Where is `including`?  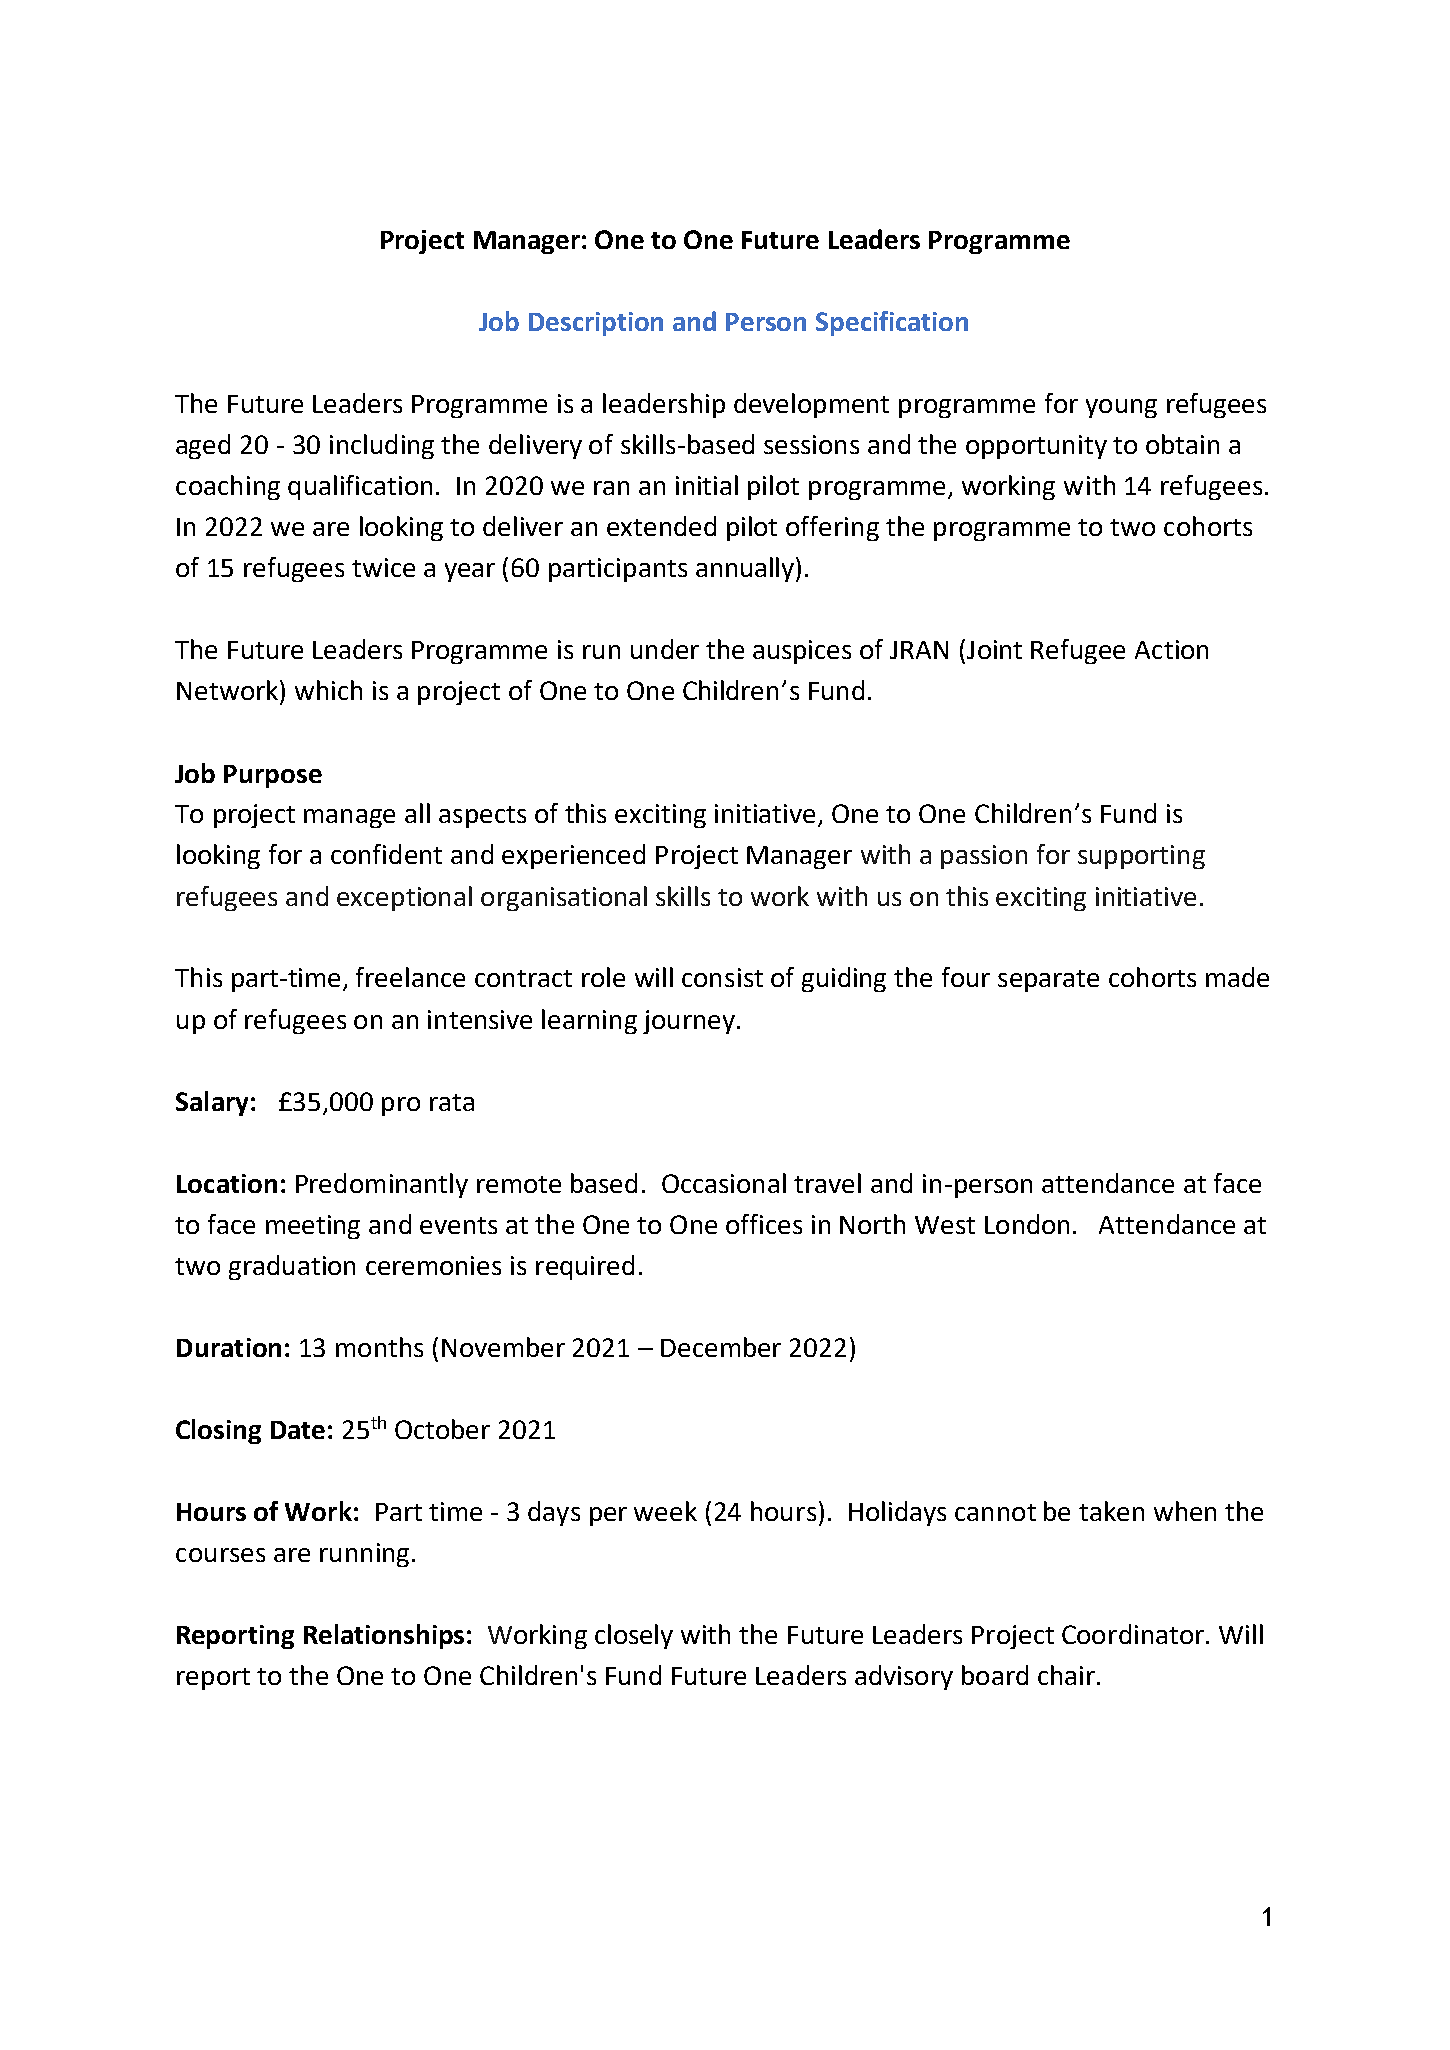
including is located at coordinates (382, 446).
